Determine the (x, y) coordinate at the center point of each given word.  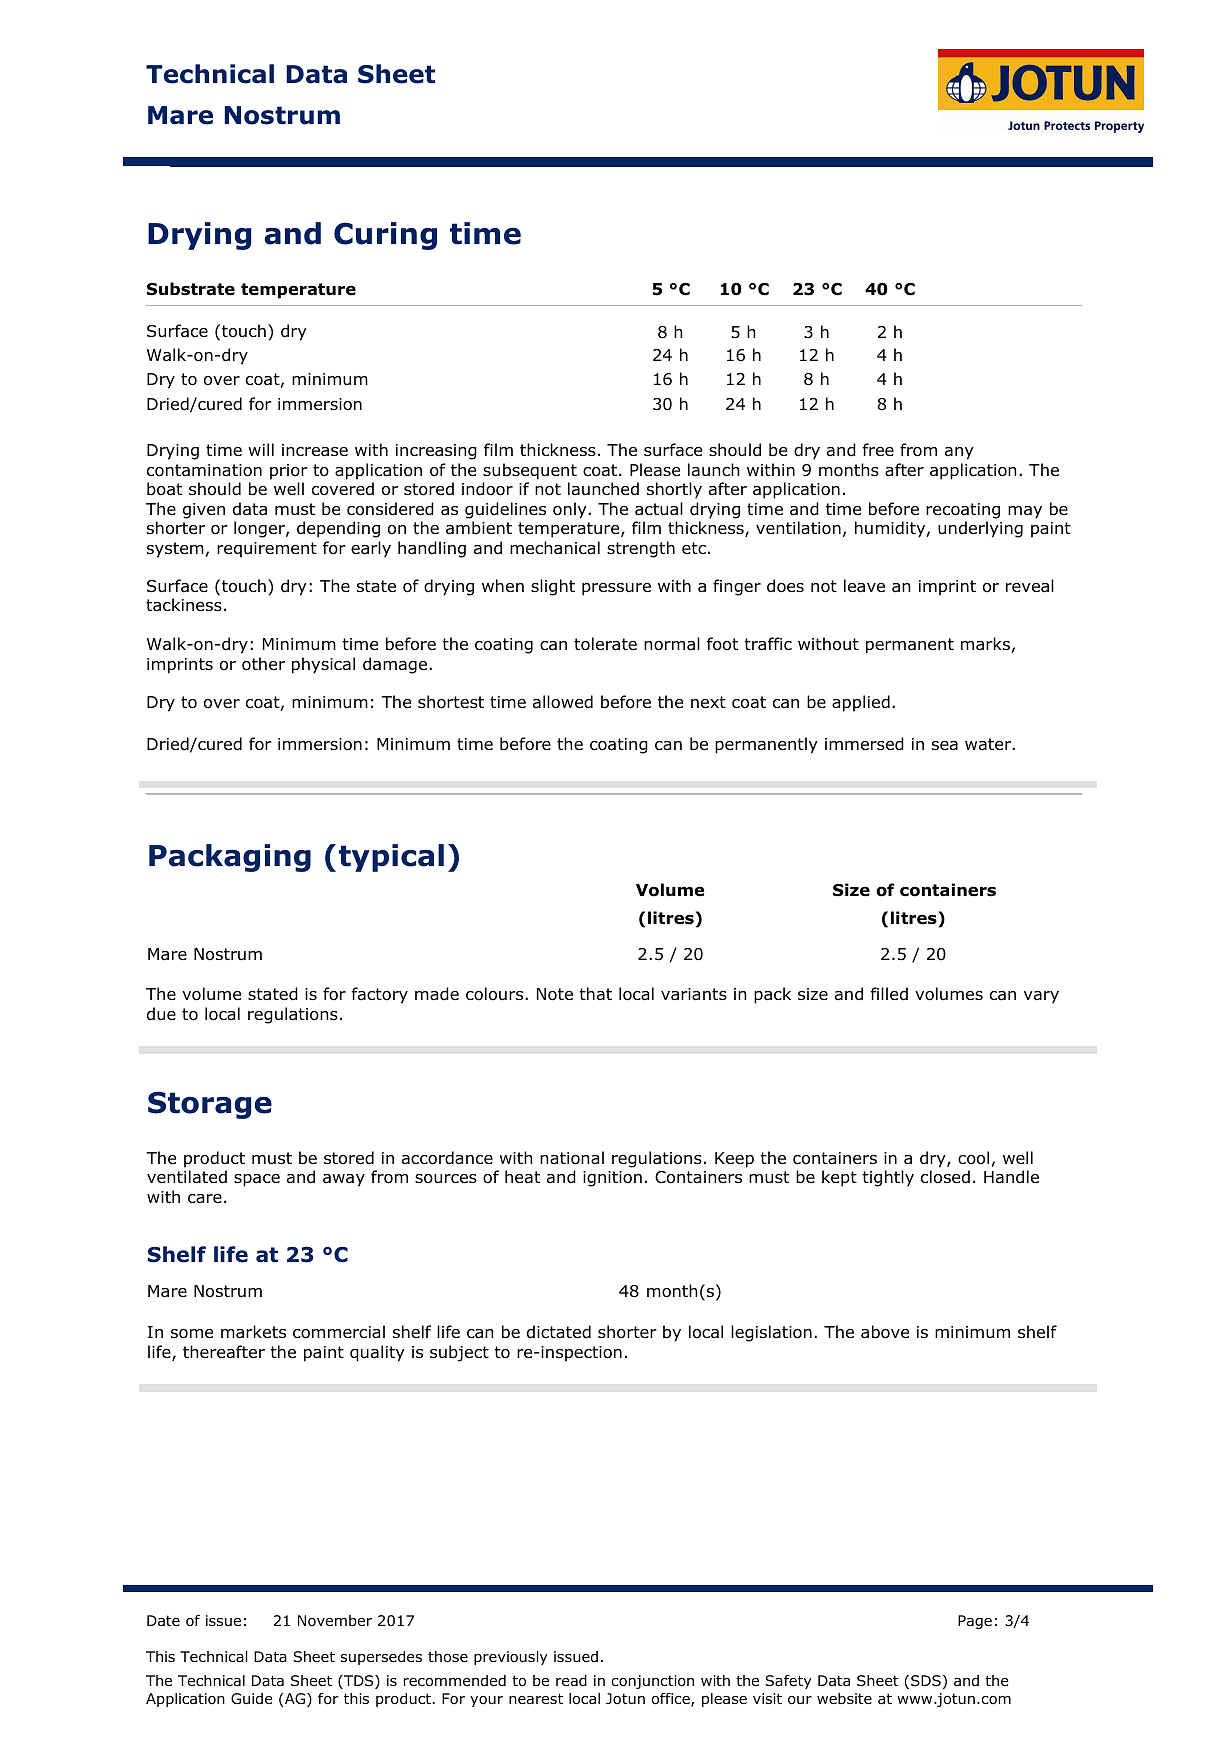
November (335, 1621)
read (571, 1681)
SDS (926, 1680)
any (959, 453)
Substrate (191, 289)
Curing (385, 236)
